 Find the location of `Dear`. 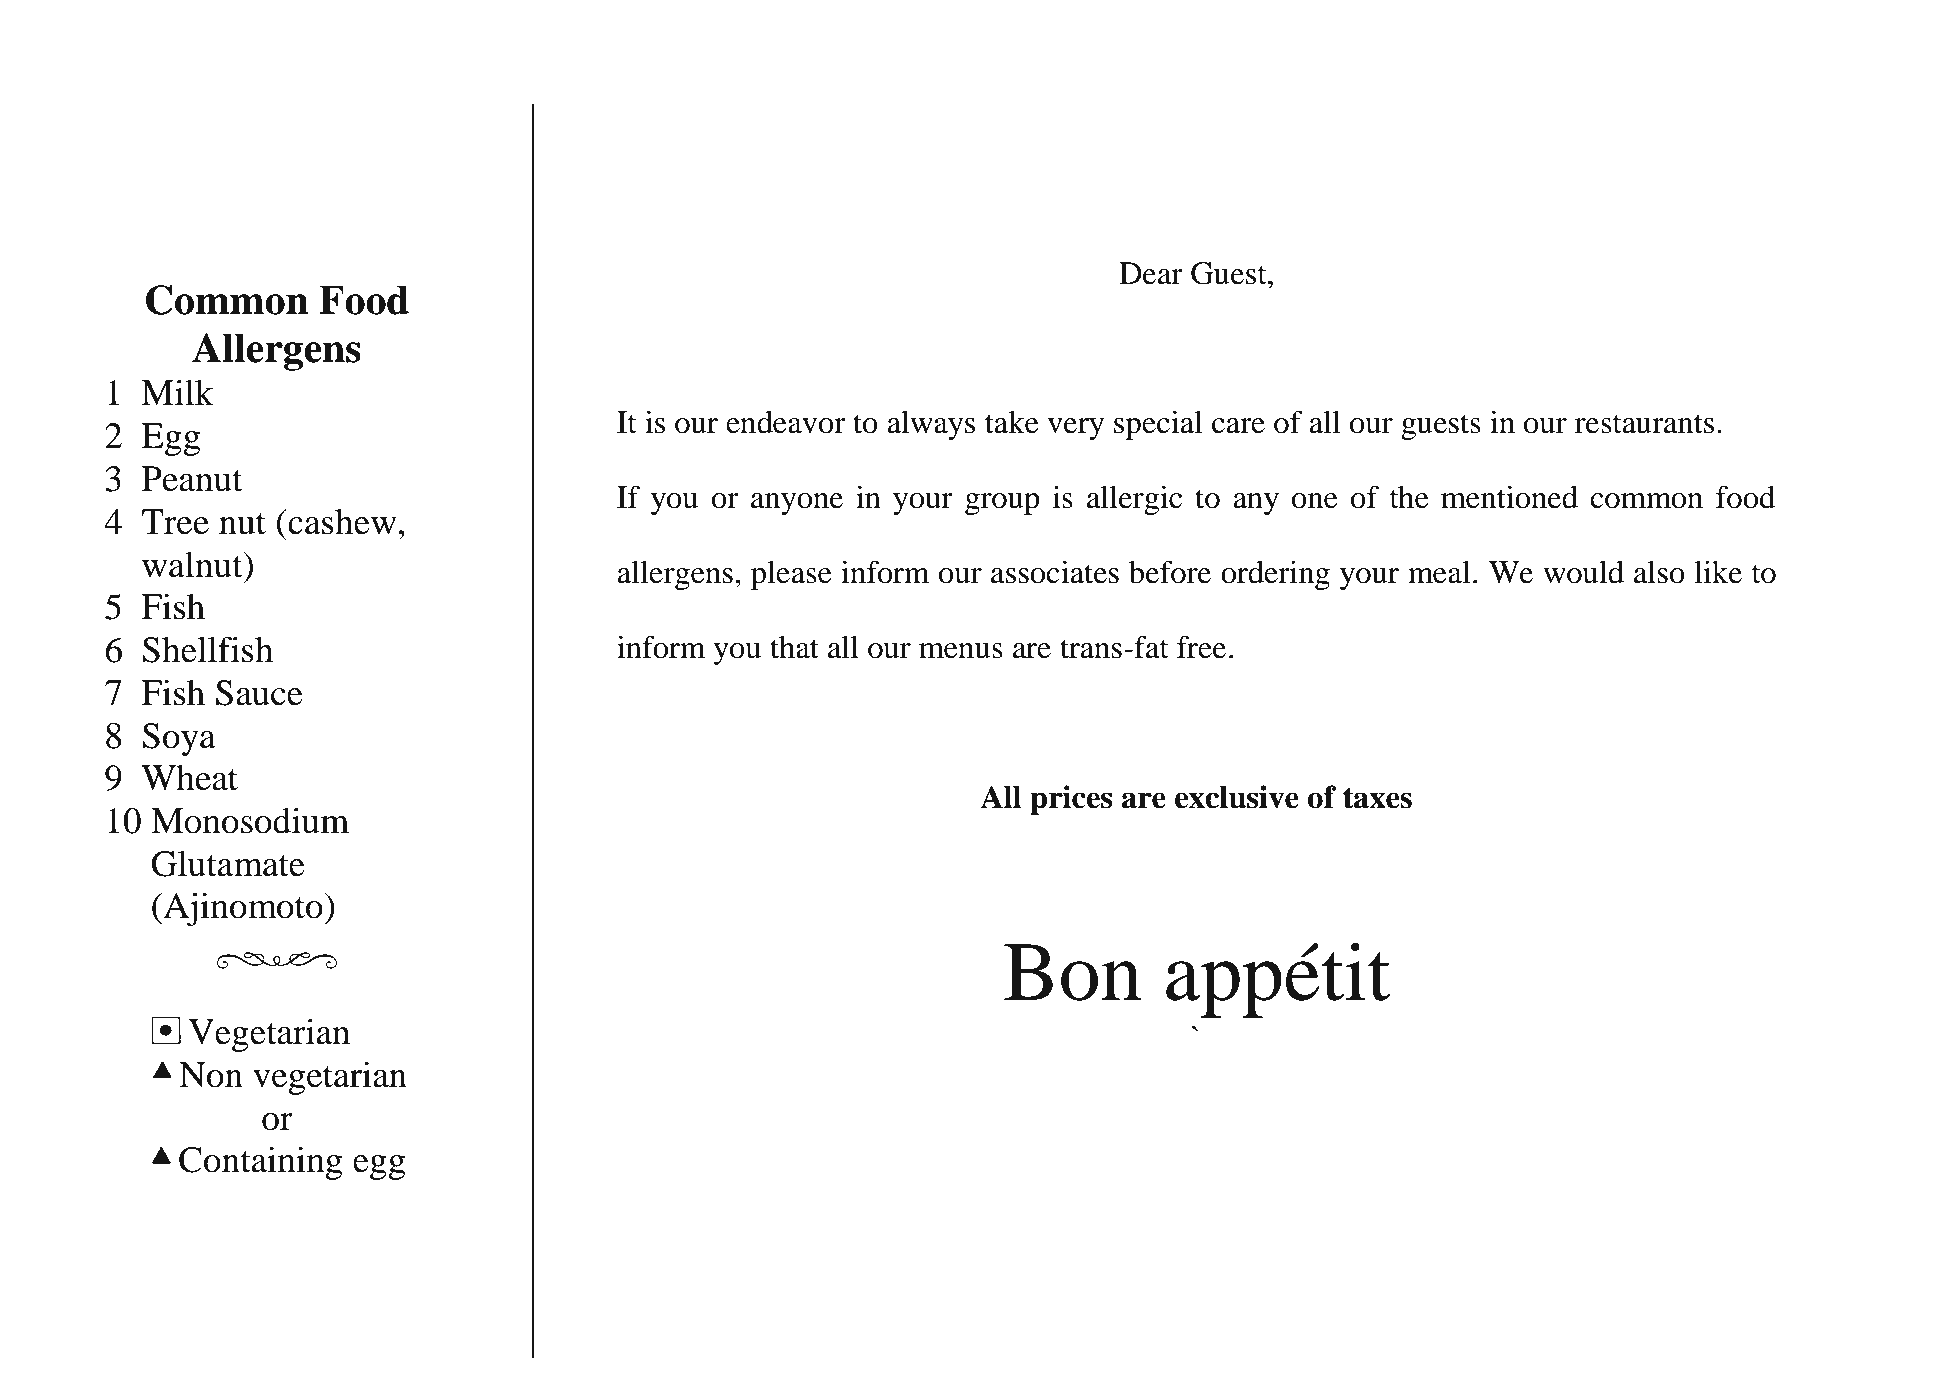

Dear is located at coordinates (1151, 273).
